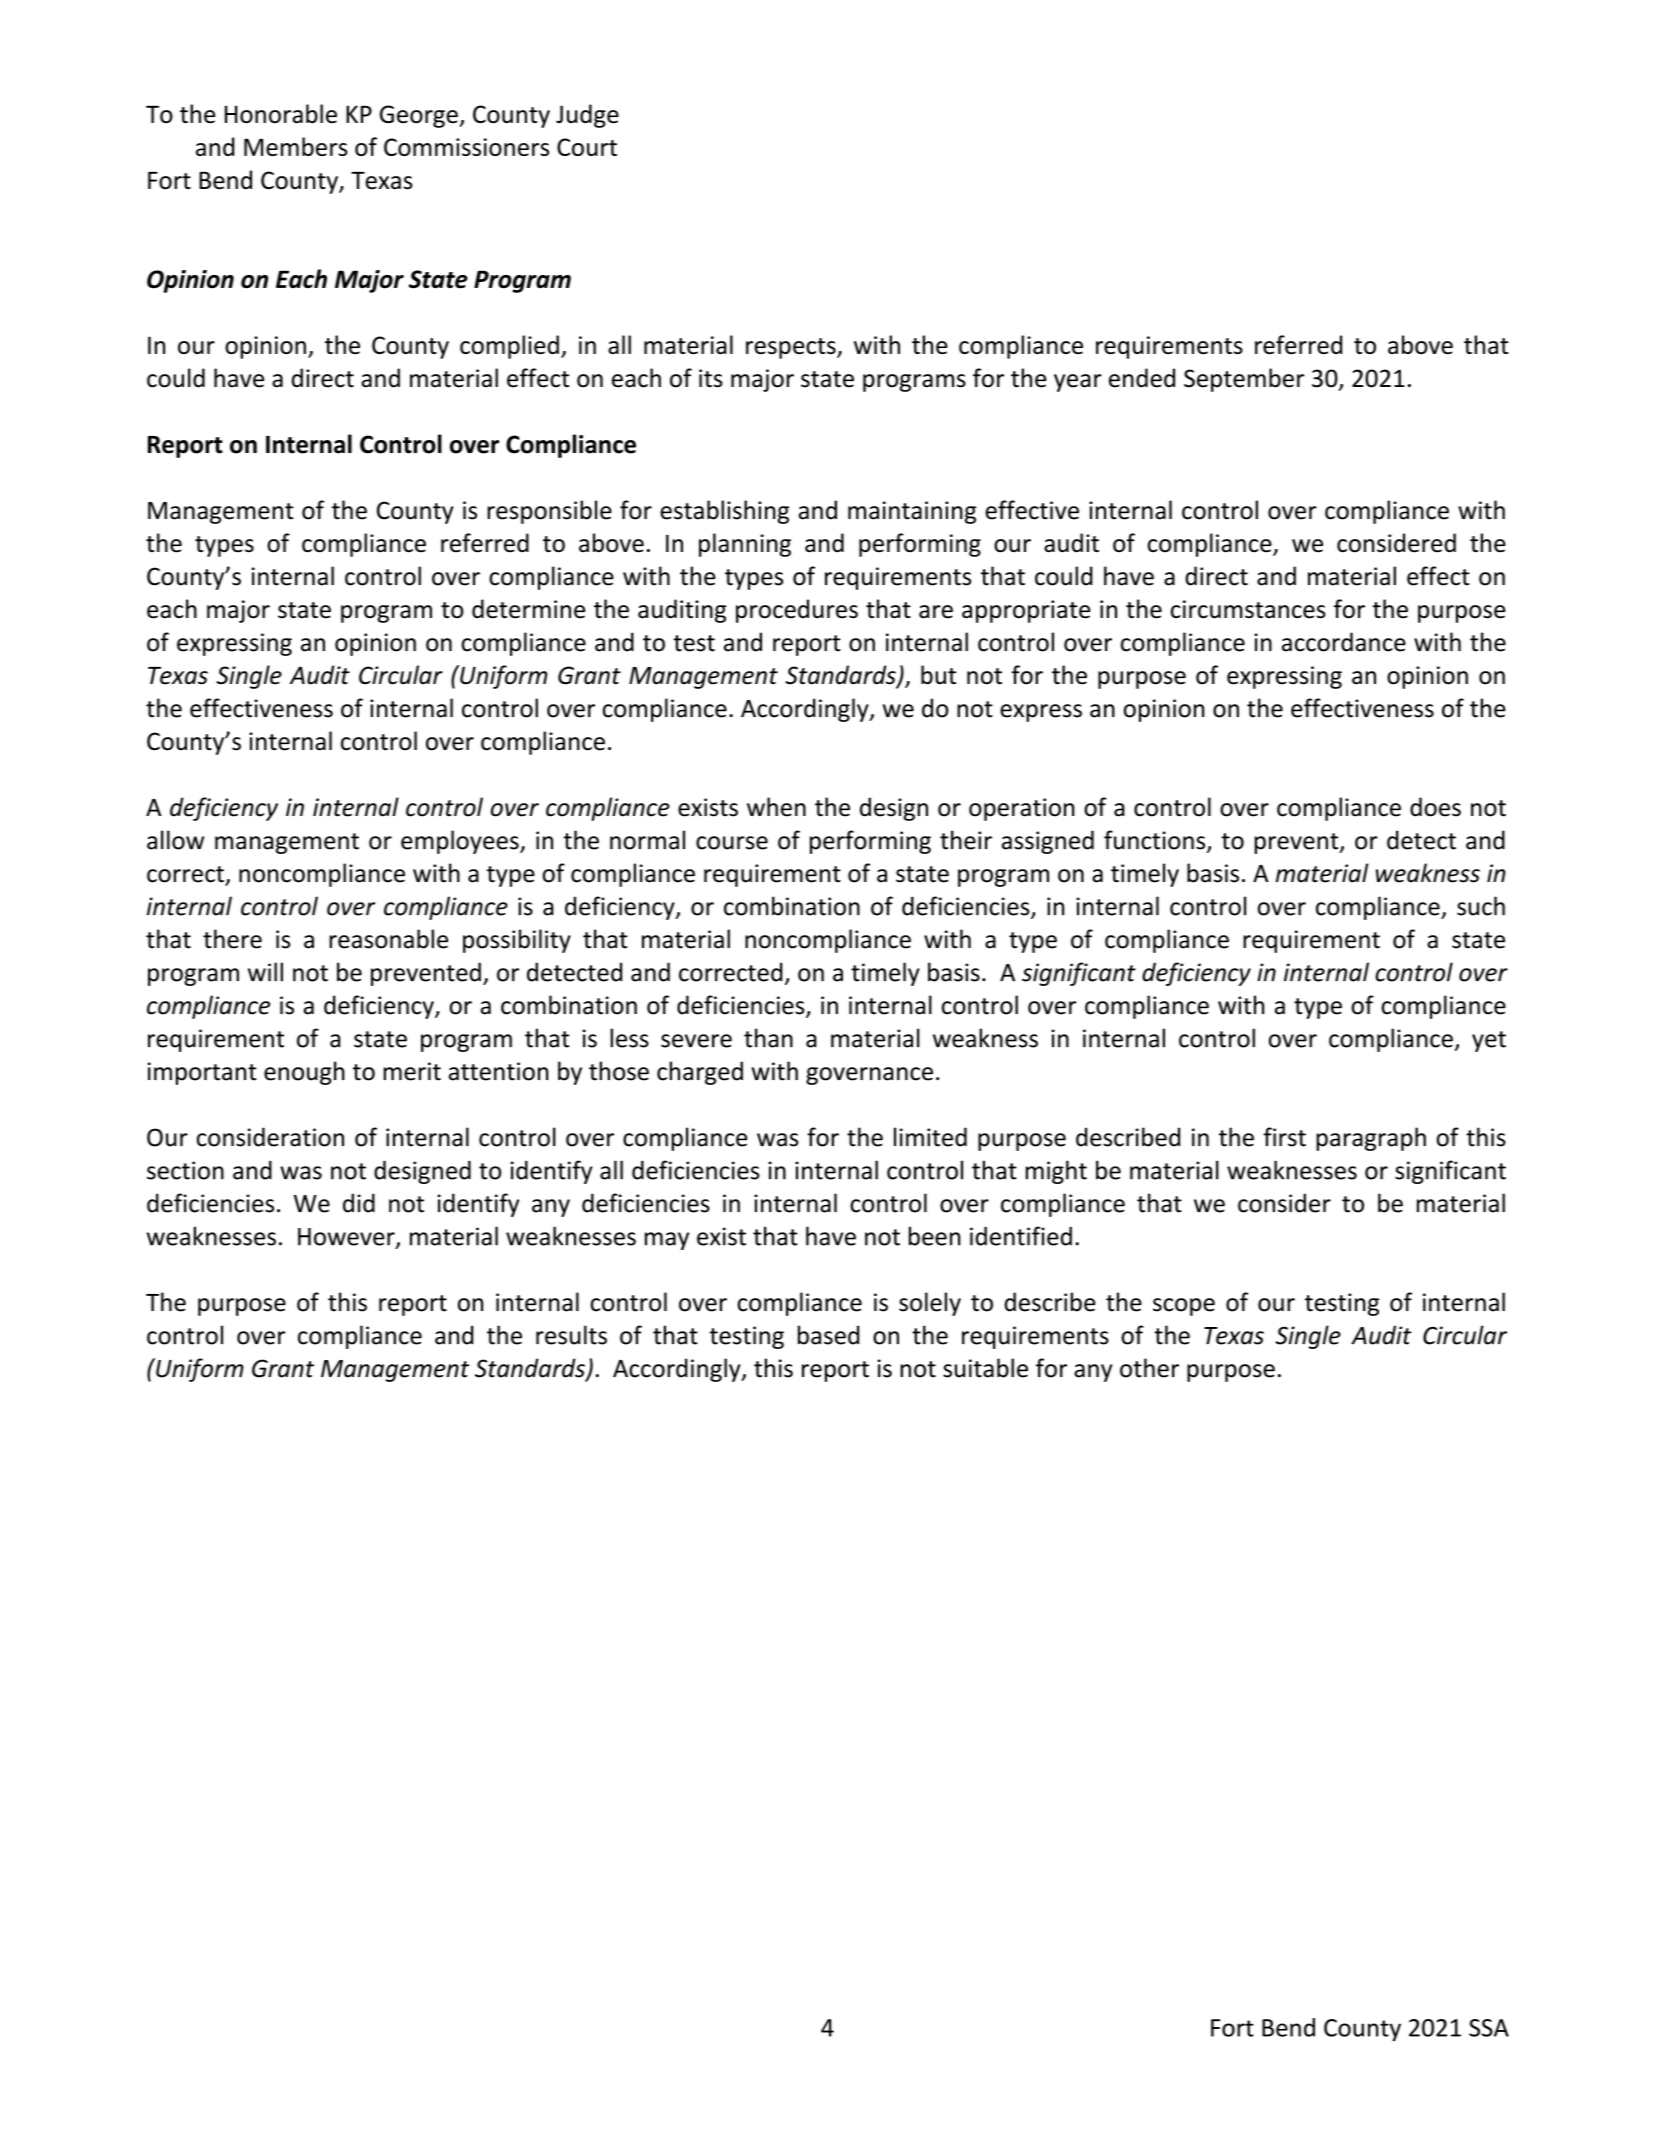 The image size is (1655, 2141). Describe the element at coordinates (304, 1073) in the page. I see `enough` at that location.
